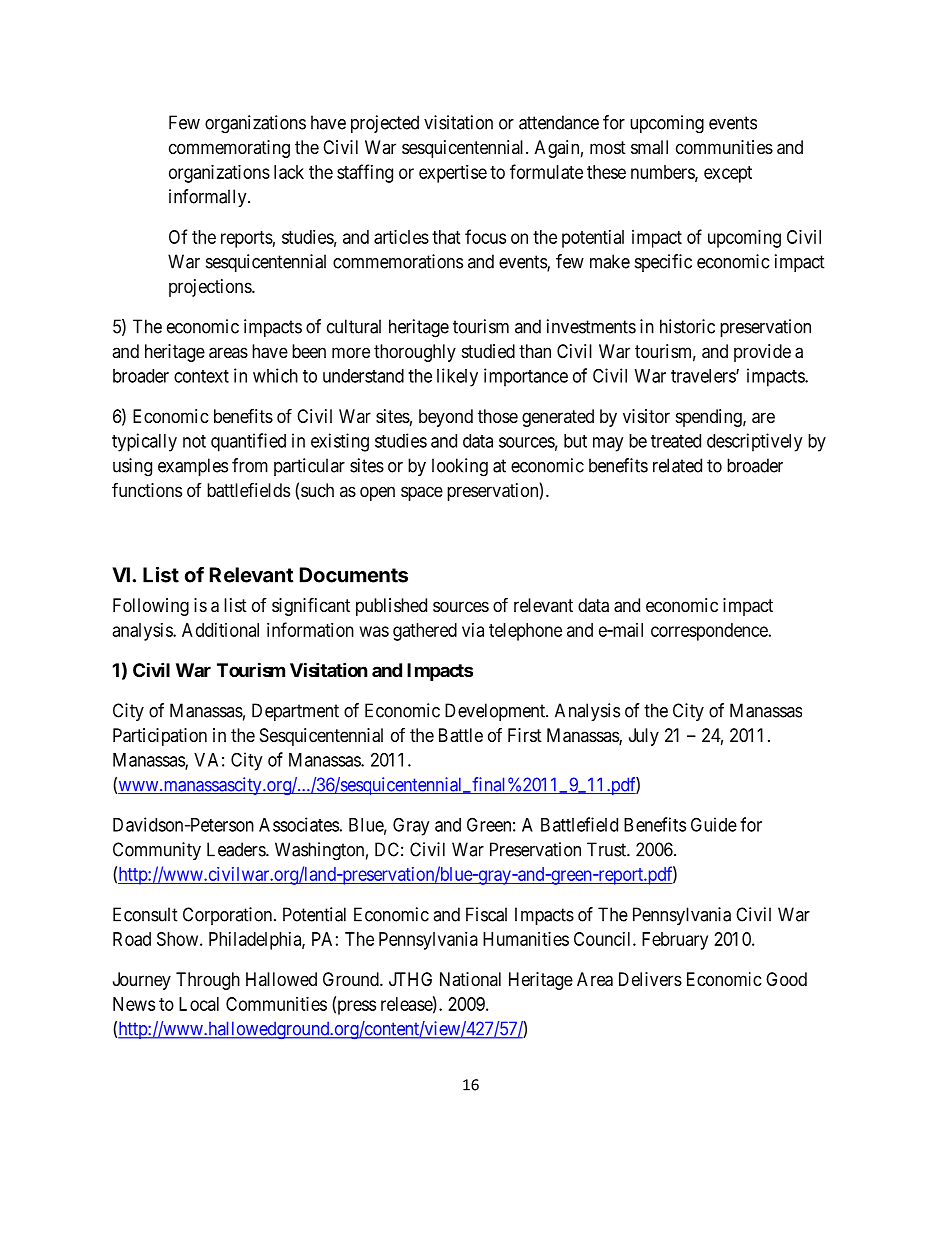 Image resolution: width=952 pixels, height=1233 pixels. Describe the element at coordinates (391, 607) in the screenshot. I see `published` at that location.
